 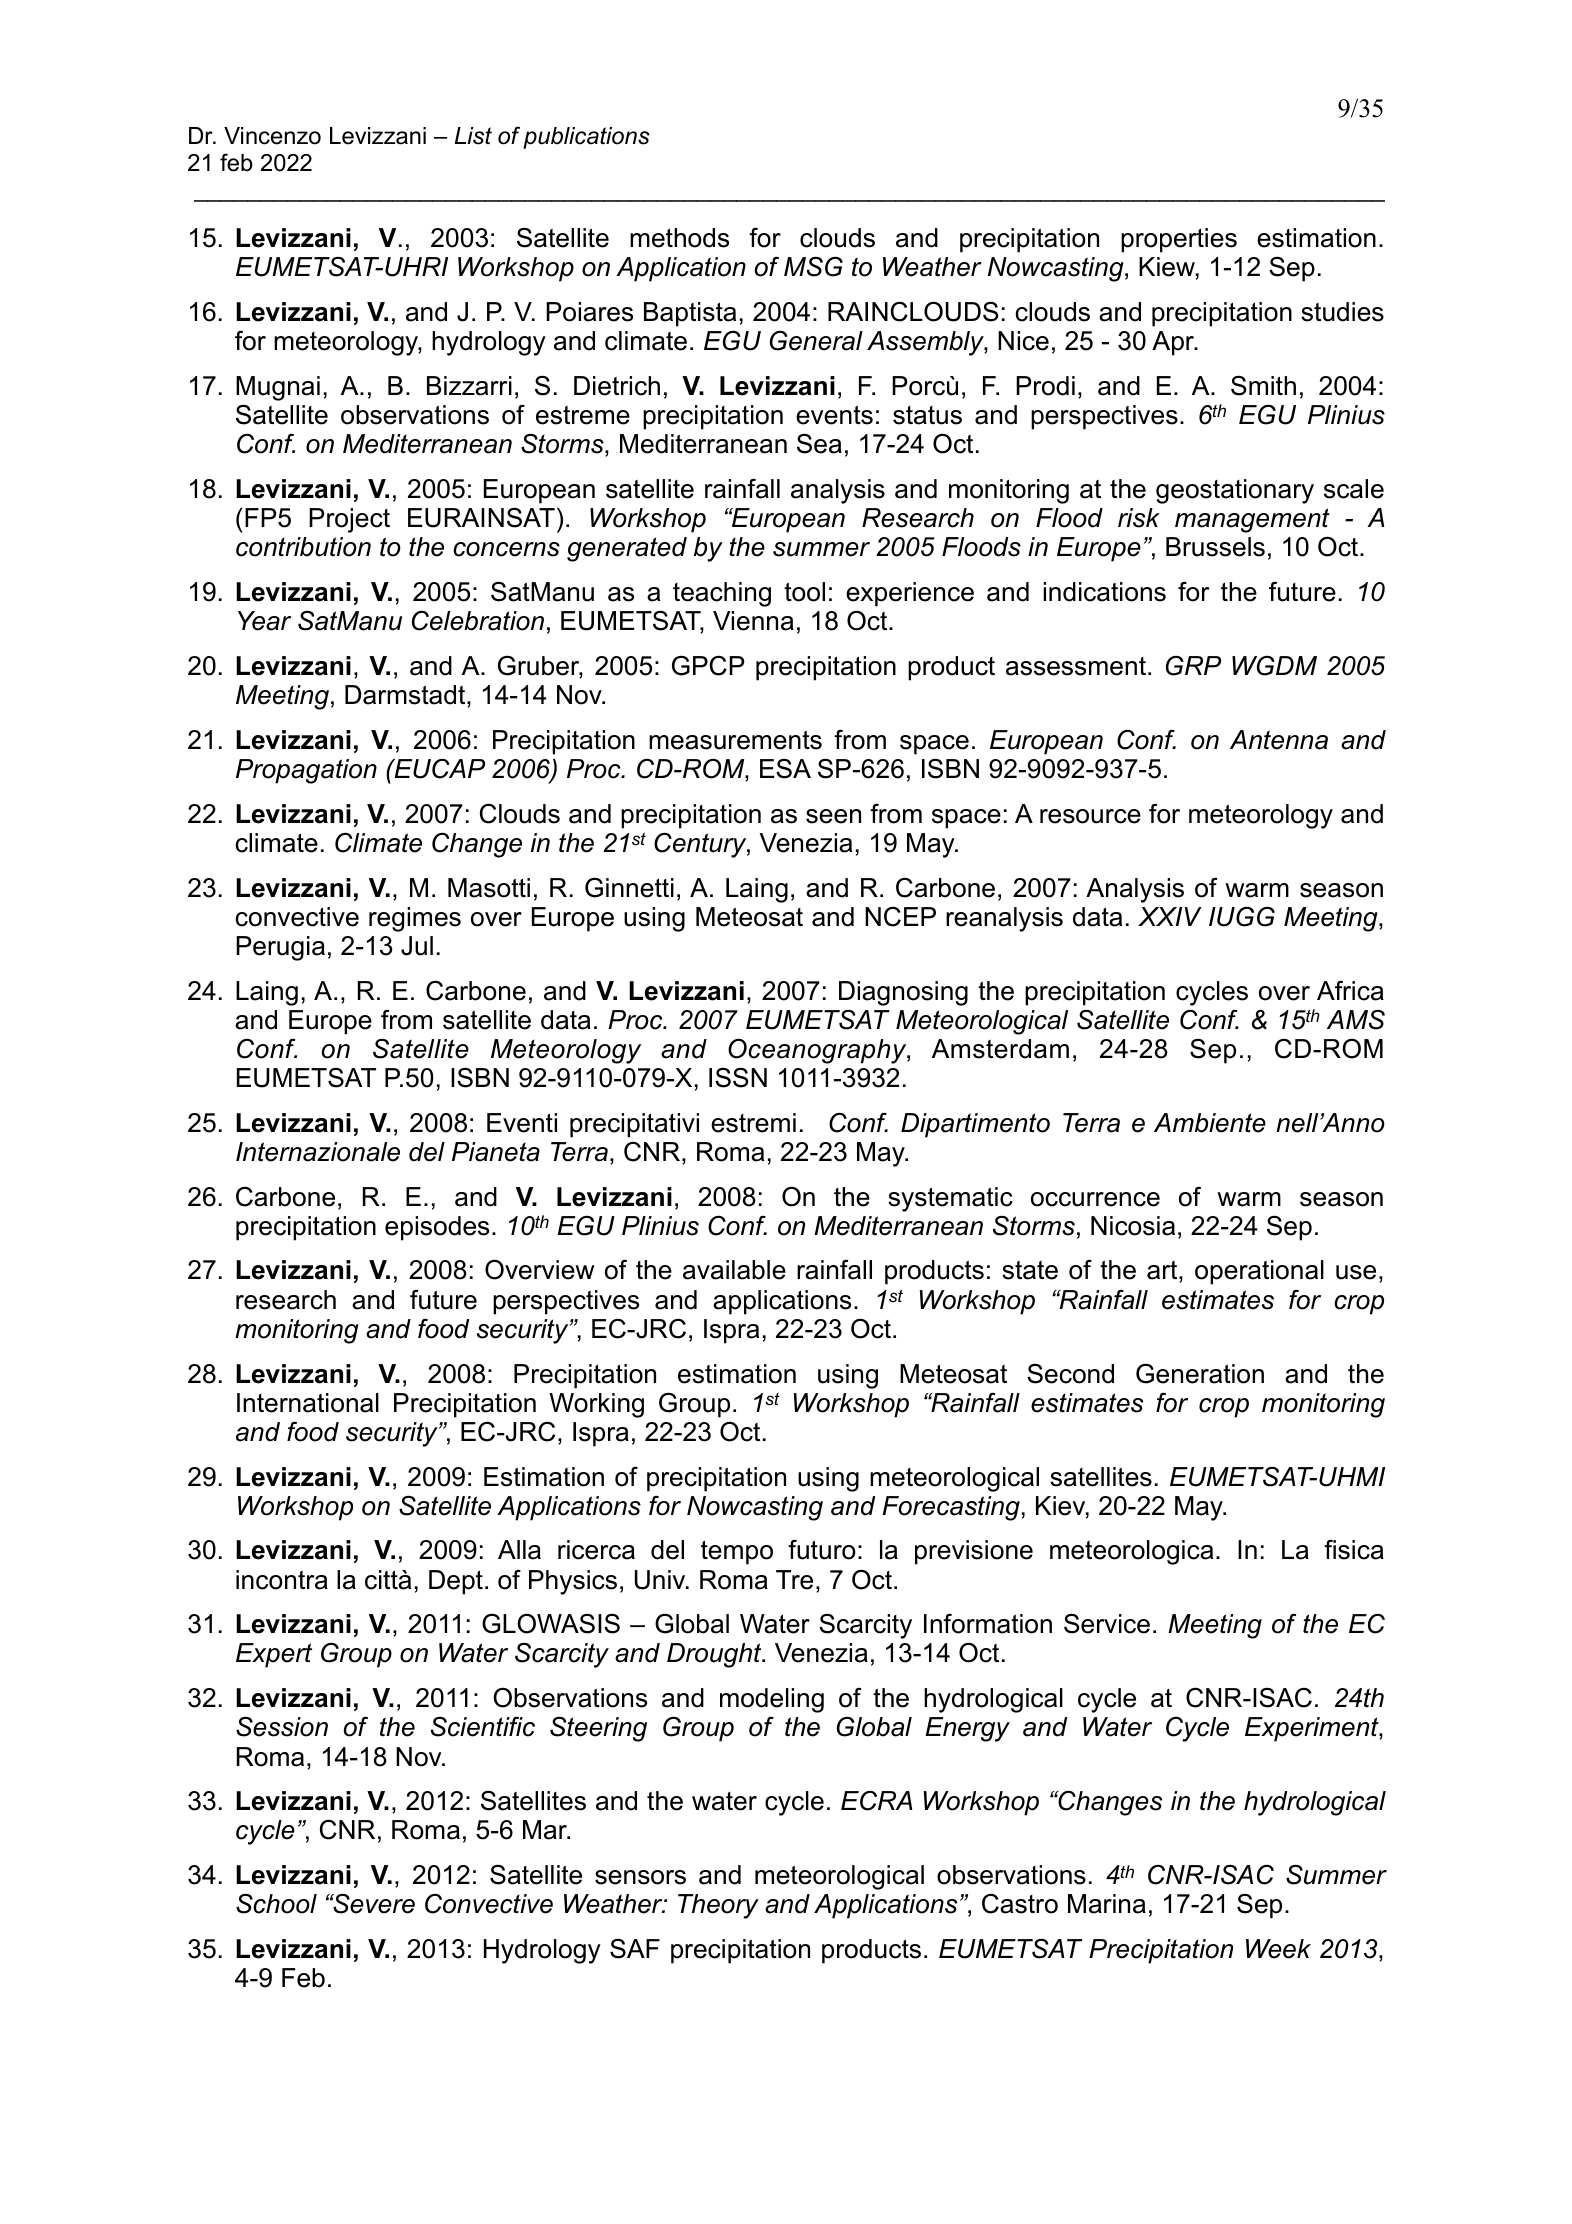 I want to click on Week, so click(x=1278, y=1949).
